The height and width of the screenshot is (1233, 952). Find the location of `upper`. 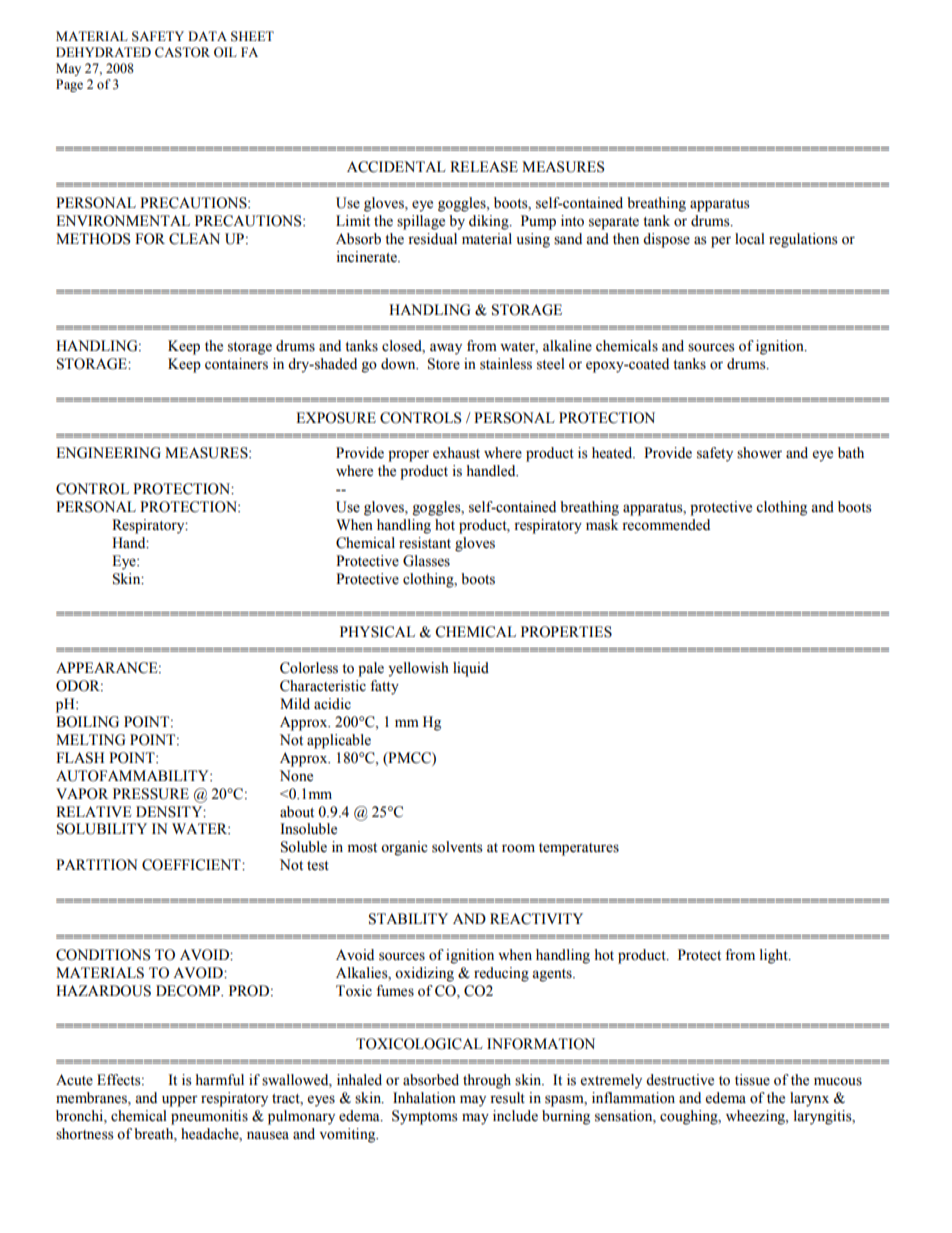

upper is located at coordinates (180, 1101).
